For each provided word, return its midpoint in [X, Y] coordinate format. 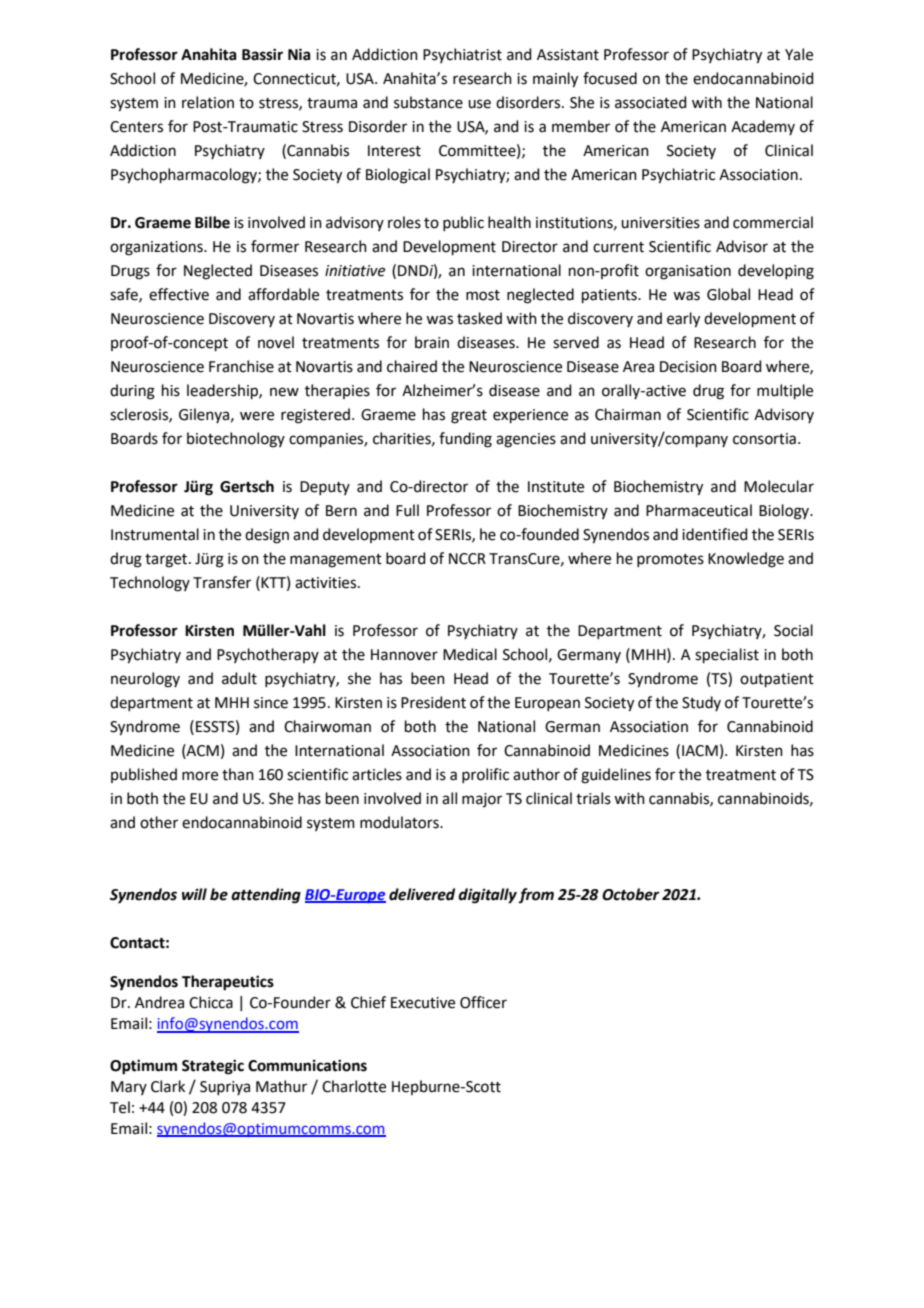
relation [208, 102]
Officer [483, 1002]
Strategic [213, 1067]
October [631, 894]
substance [428, 102]
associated [651, 102]
